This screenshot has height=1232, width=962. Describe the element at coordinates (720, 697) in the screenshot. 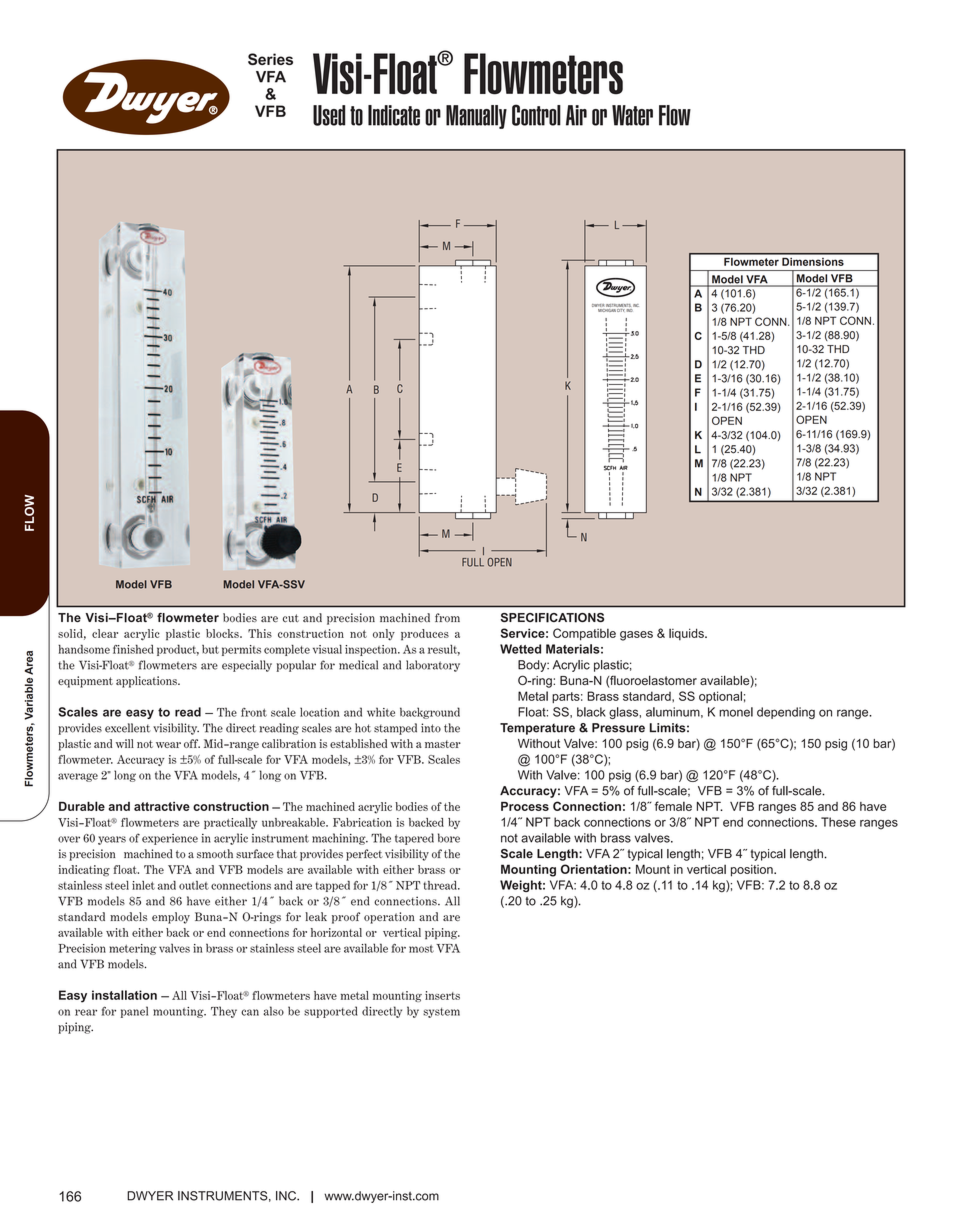

I see `optional` at that location.
